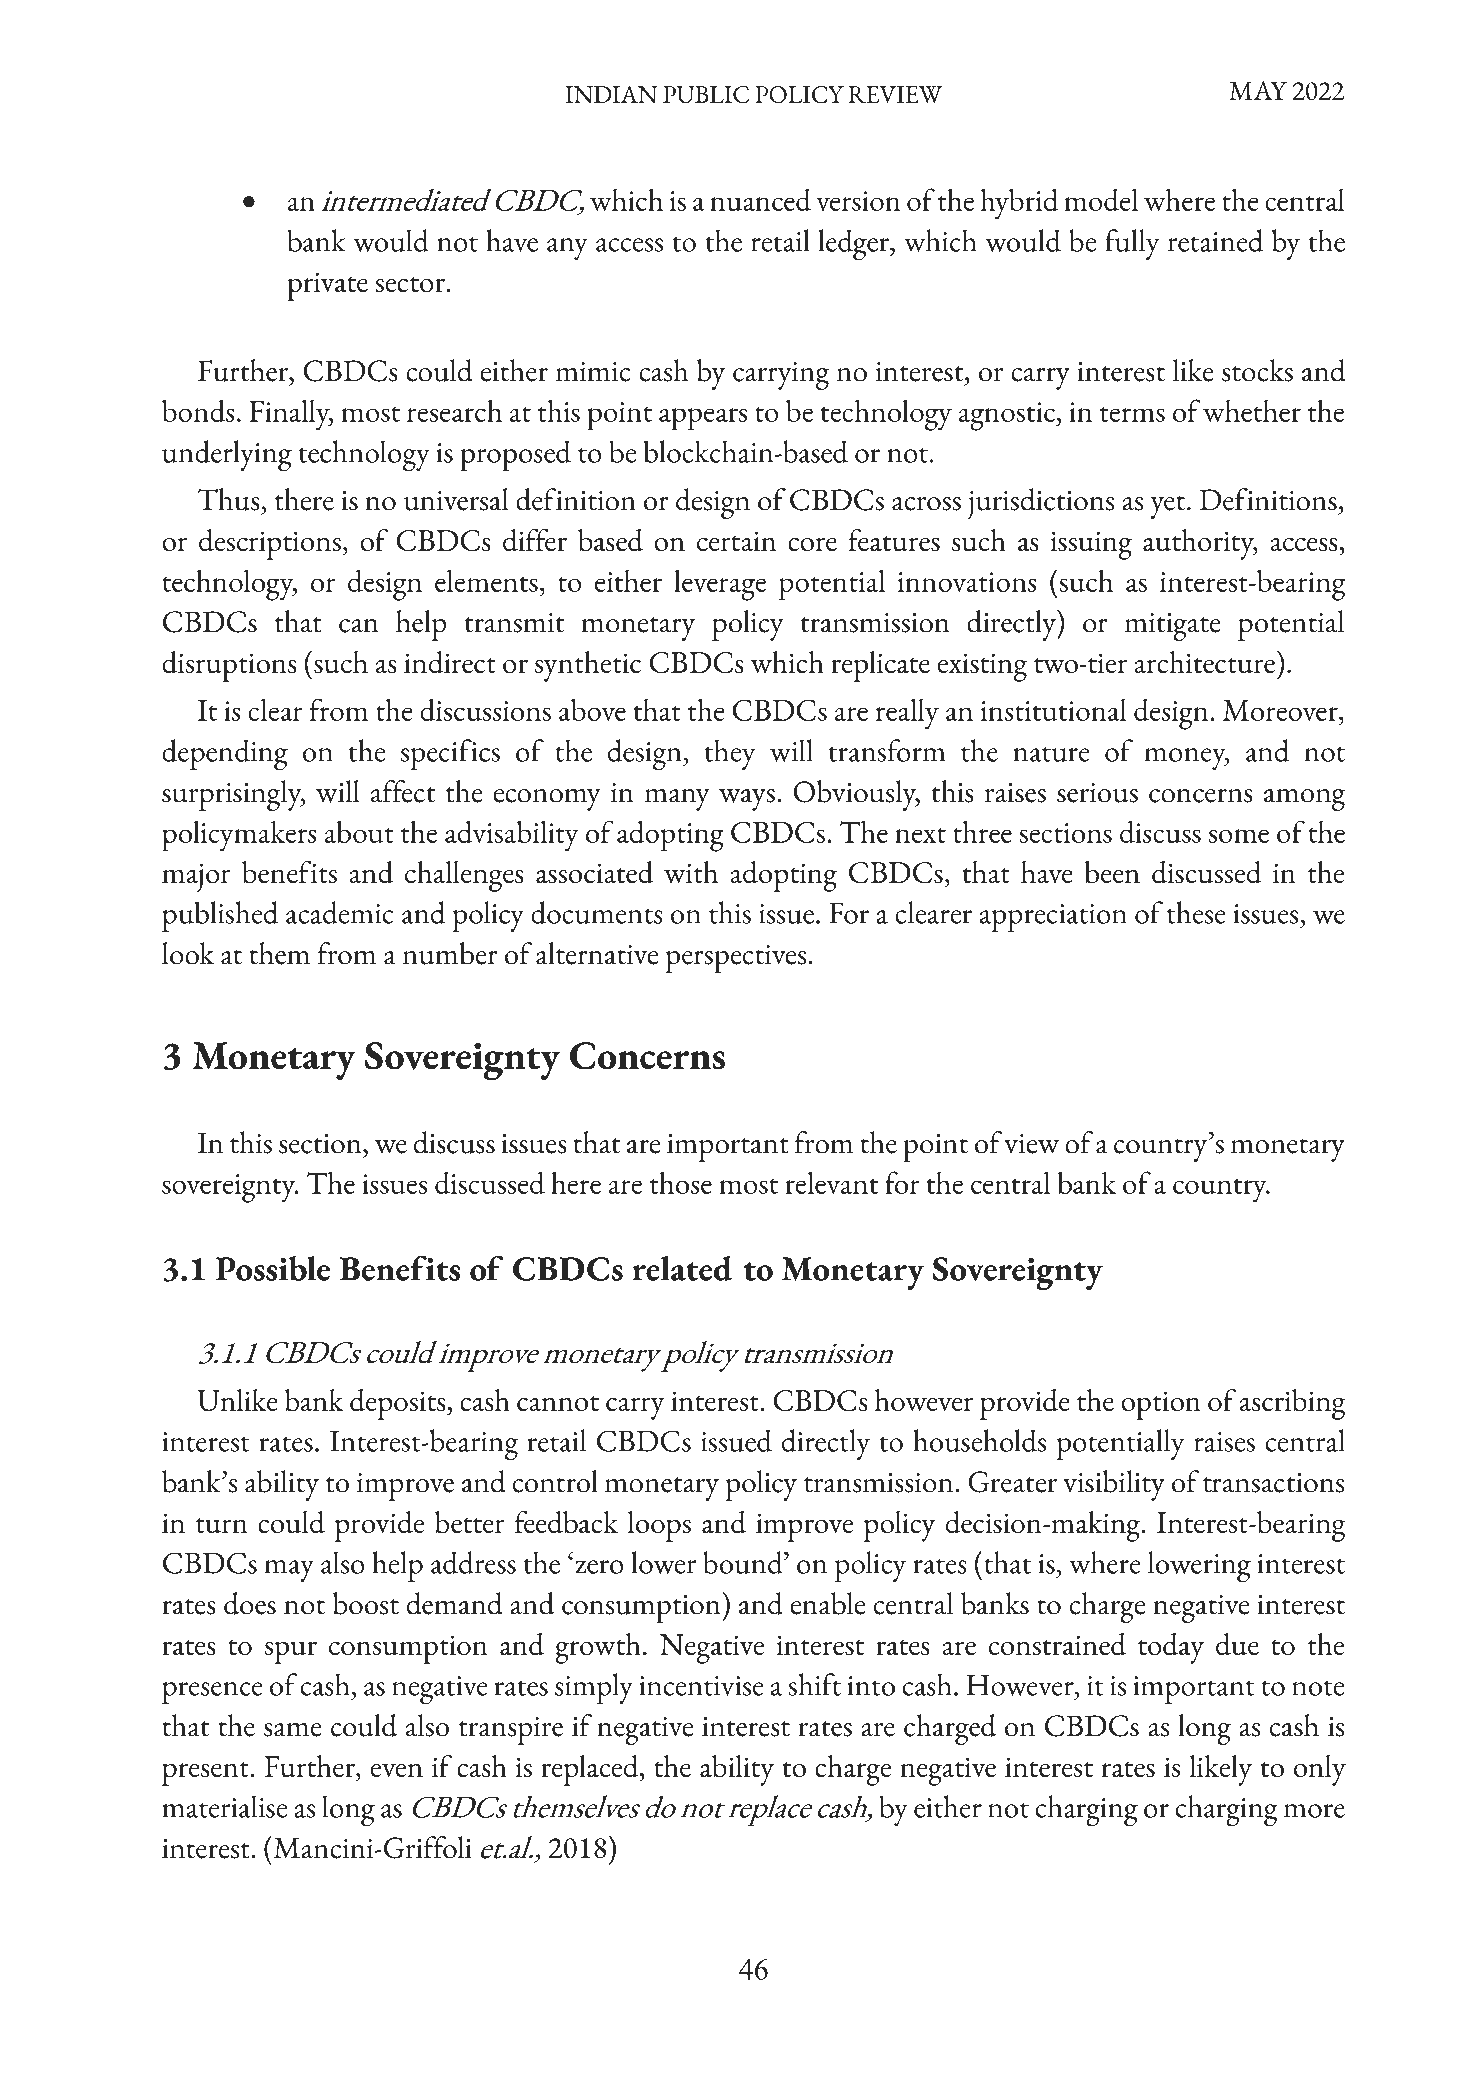  Describe the element at coordinates (1101, 199) in the screenshot. I see `model` at that location.
